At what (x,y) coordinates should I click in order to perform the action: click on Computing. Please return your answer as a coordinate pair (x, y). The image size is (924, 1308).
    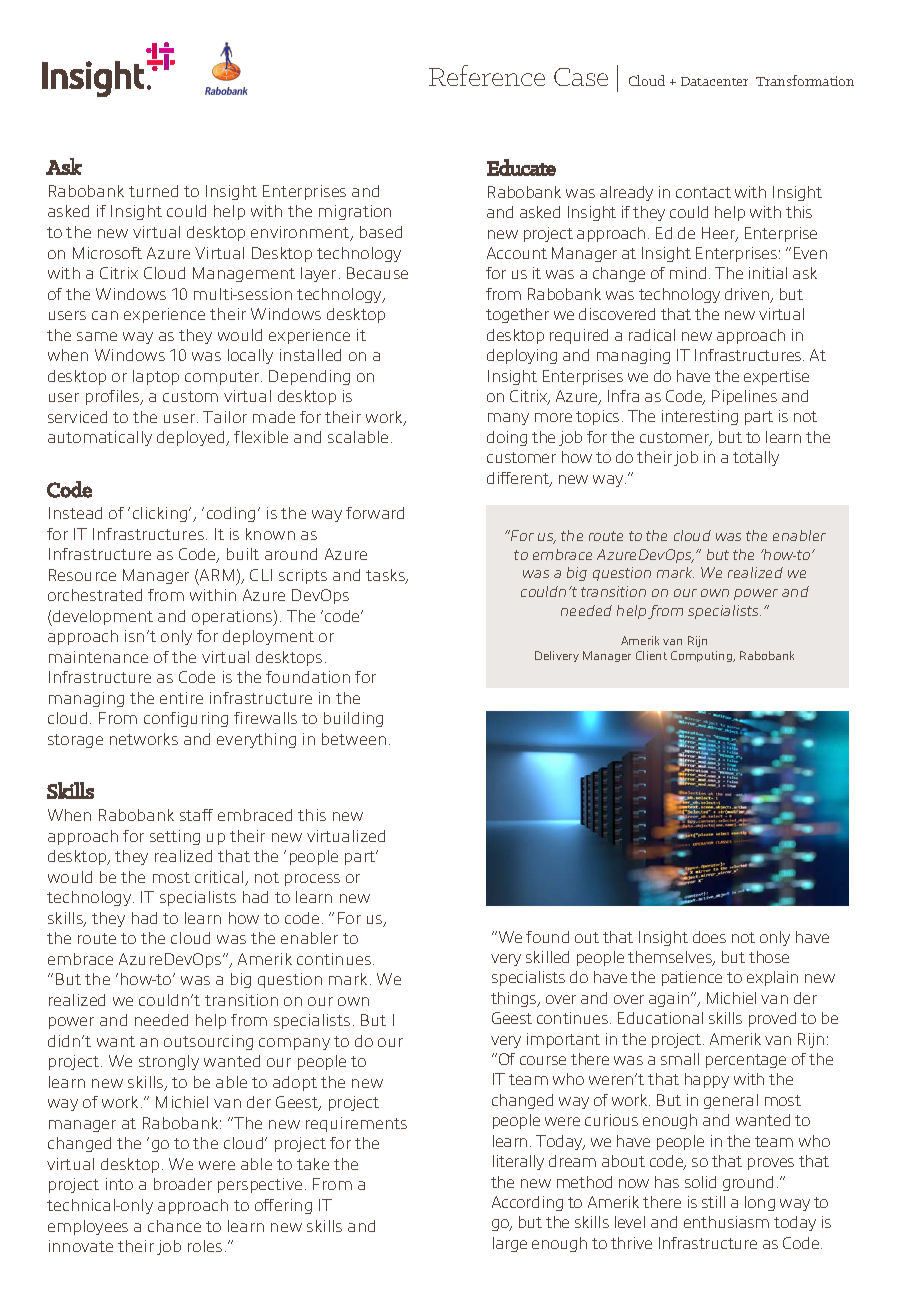
    Looking at the image, I should click on (703, 656).
